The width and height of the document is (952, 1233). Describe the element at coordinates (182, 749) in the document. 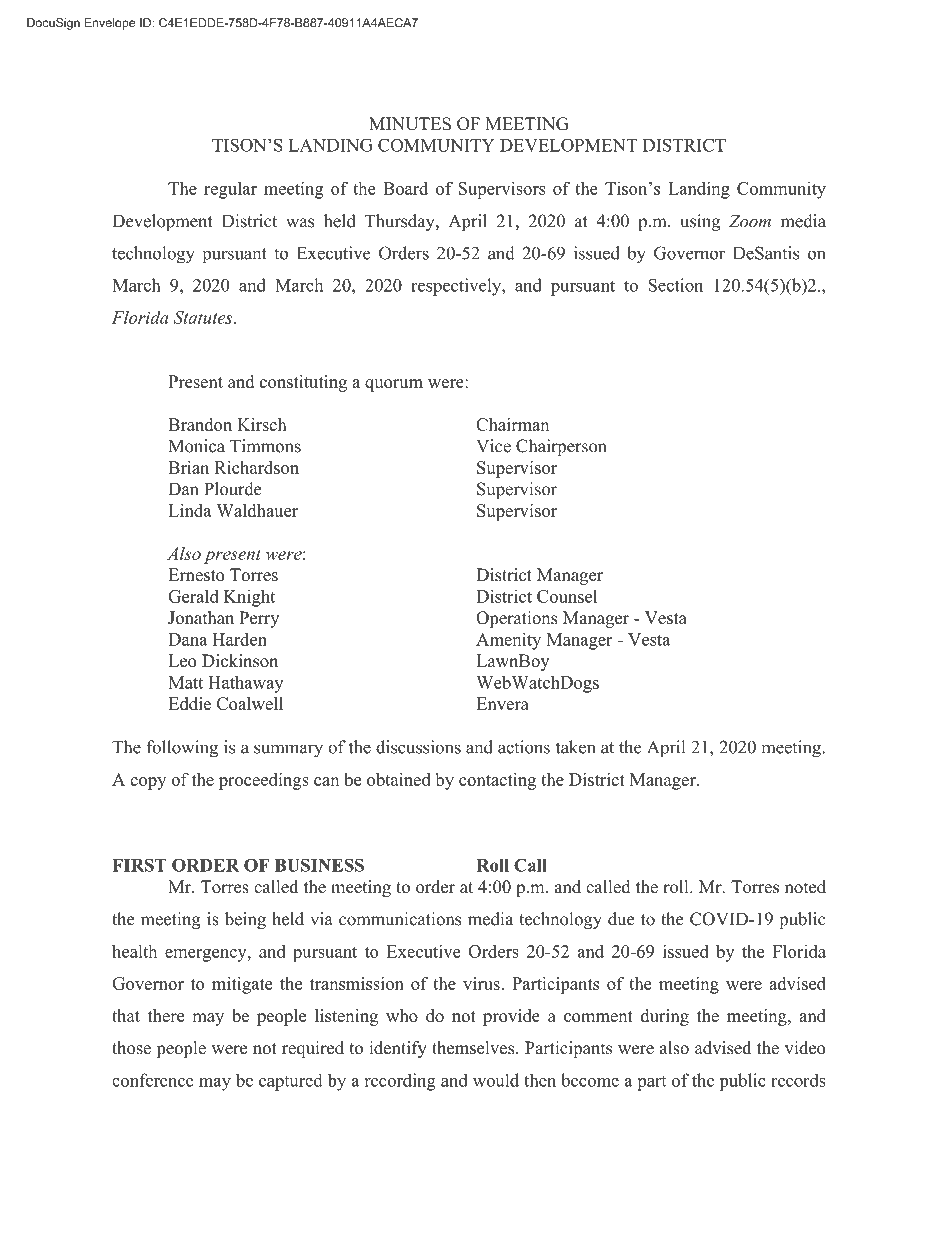

I see `following` at that location.
